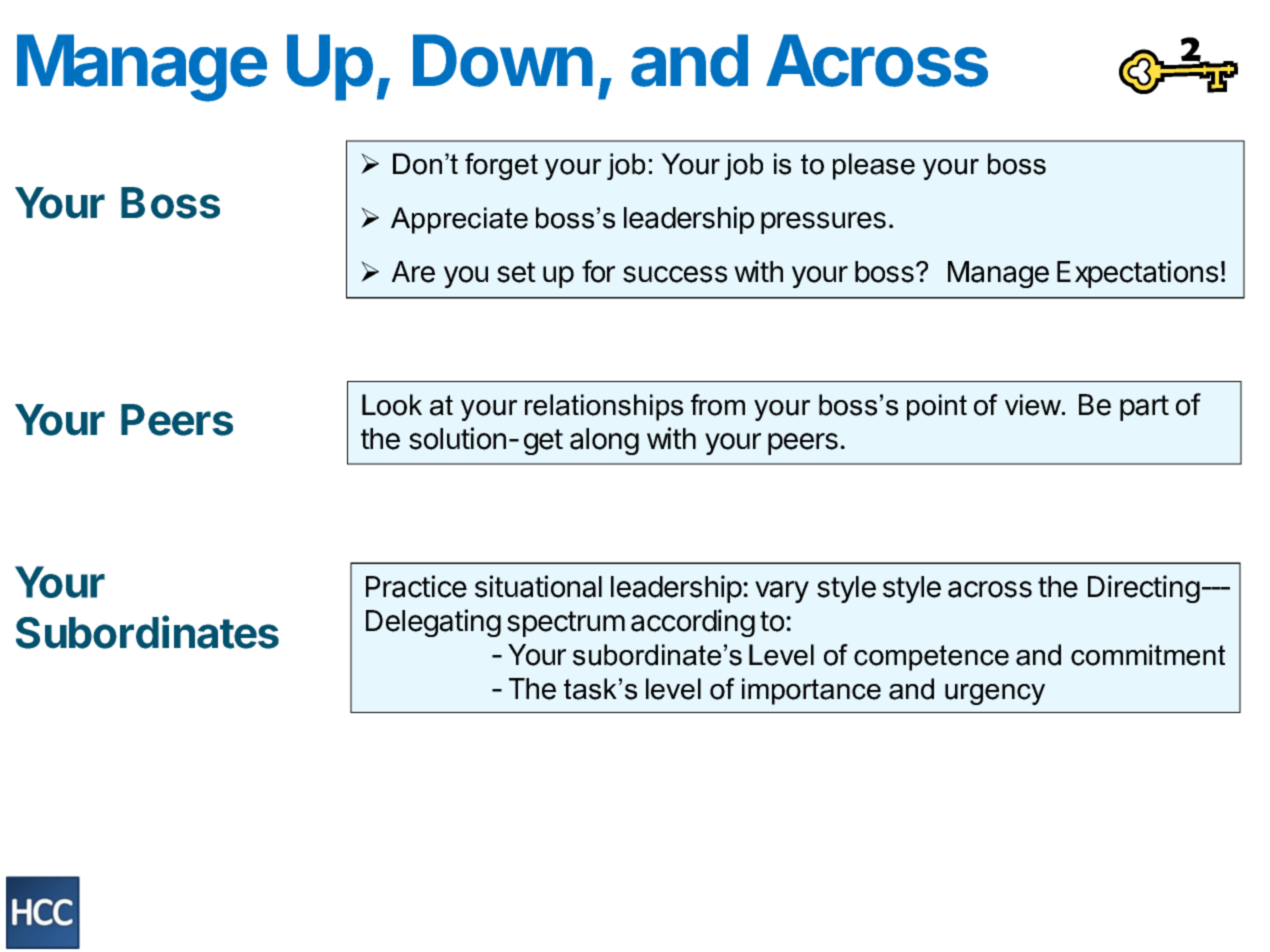 The height and width of the screenshot is (952, 1270). I want to click on spectrum, so click(566, 624).
